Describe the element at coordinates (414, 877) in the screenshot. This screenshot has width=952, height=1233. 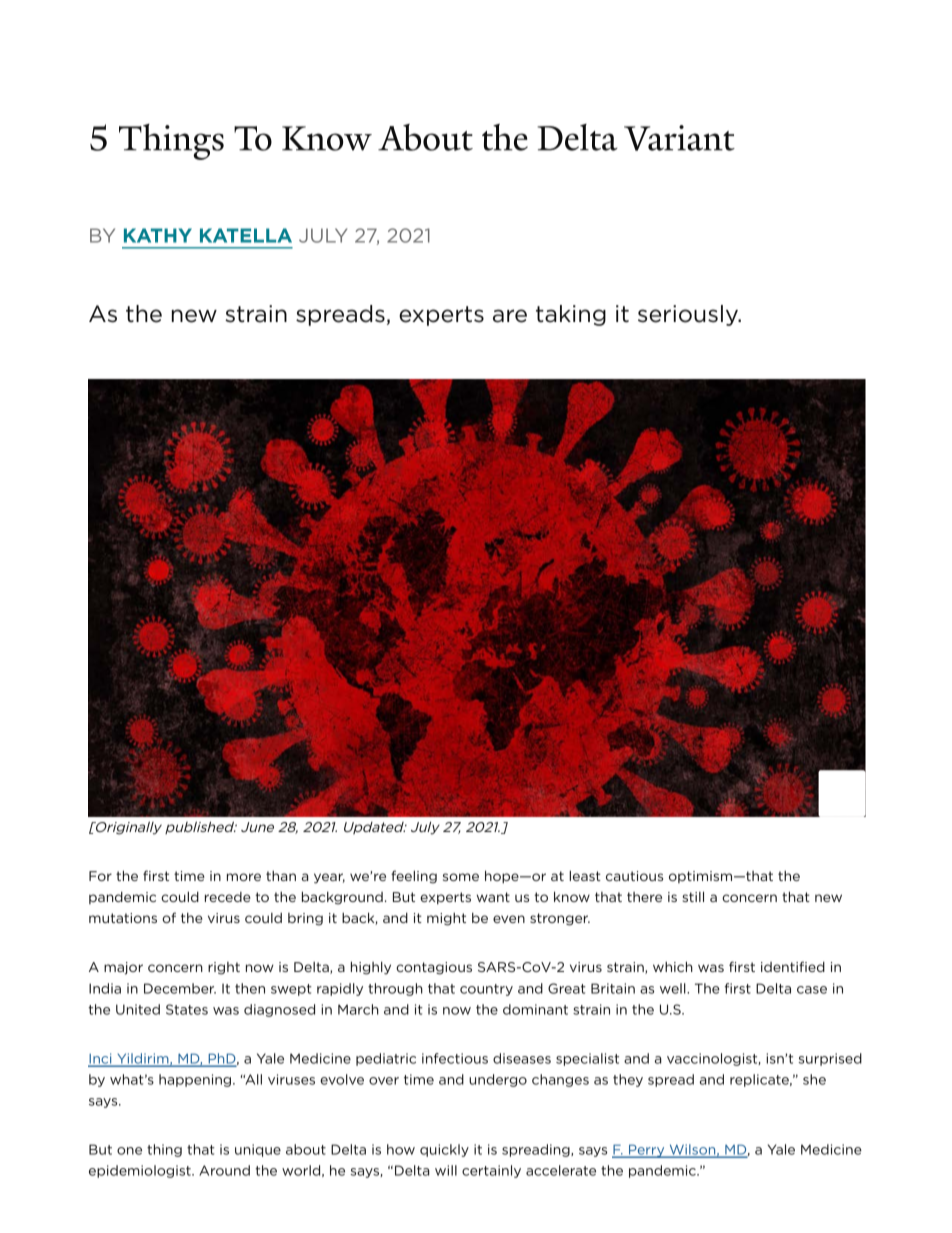
I see `feeling` at that location.
